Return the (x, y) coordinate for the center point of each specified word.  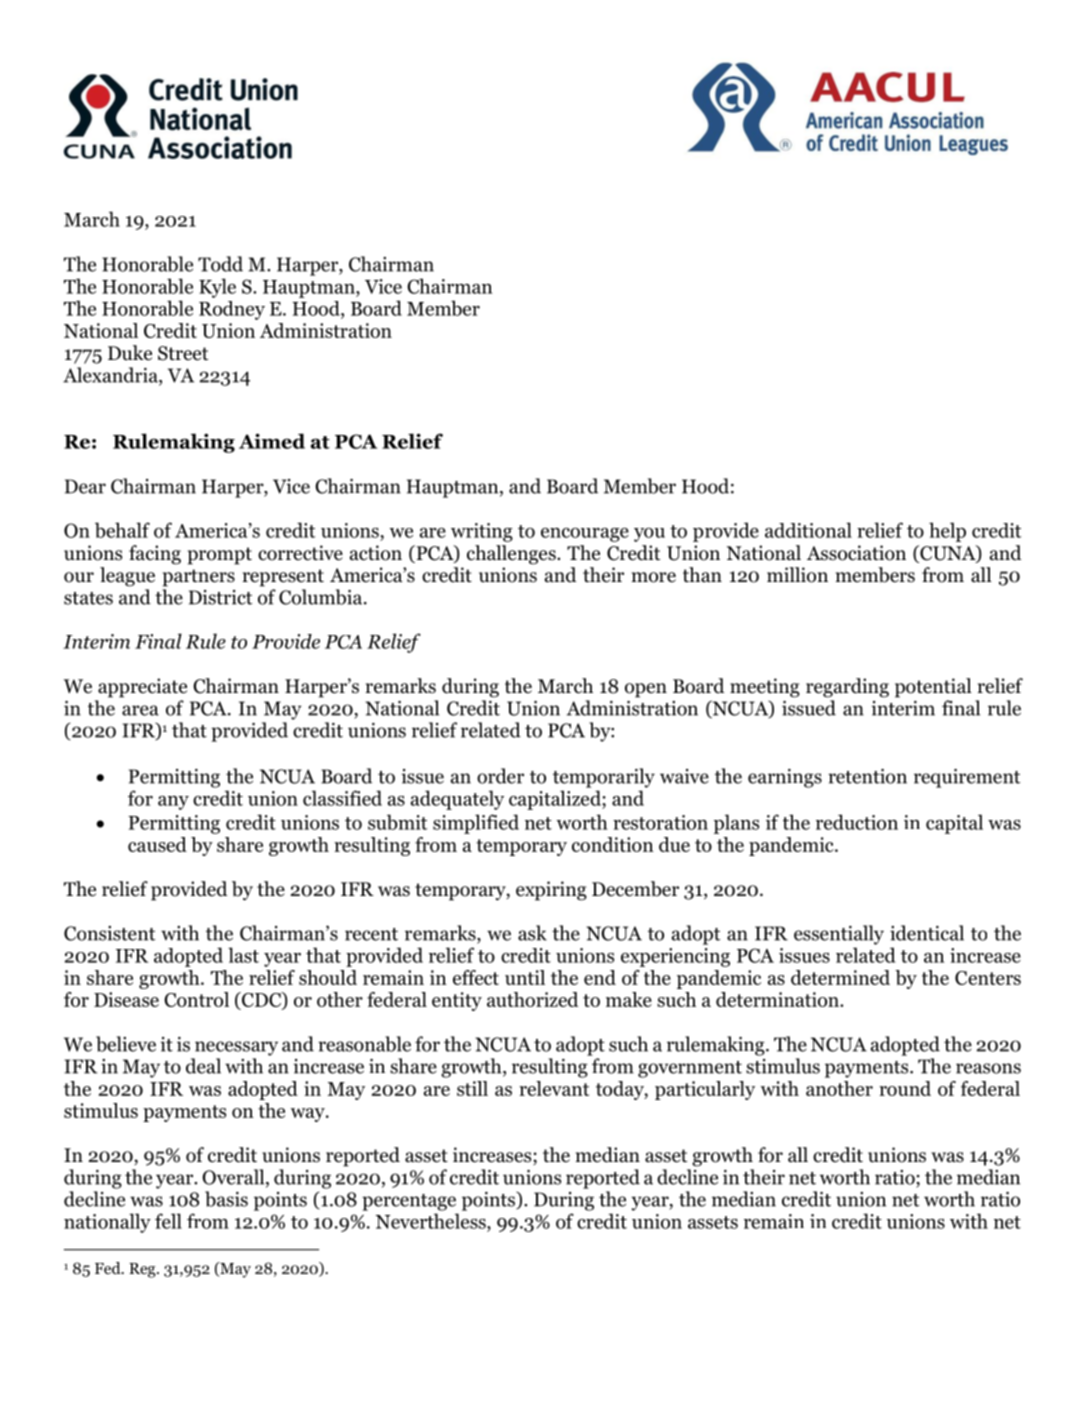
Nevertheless (432, 1221)
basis (226, 1199)
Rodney (232, 310)
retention (867, 776)
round (905, 1088)
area (140, 710)
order (500, 776)
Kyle (217, 288)
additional (808, 530)
